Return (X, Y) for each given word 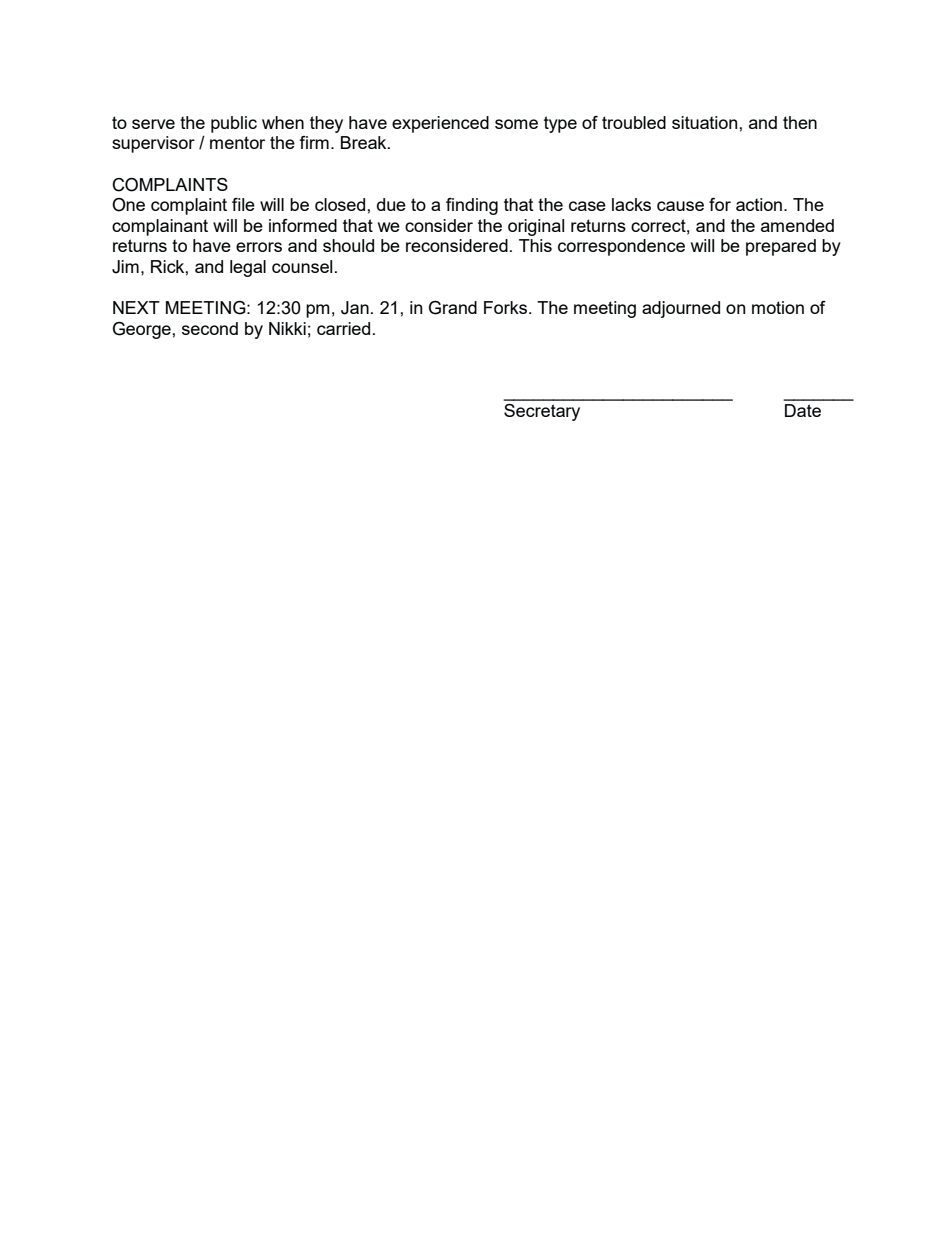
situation (706, 122)
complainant (160, 227)
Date (803, 410)
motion (778, 307)
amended (797, 225)
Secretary (542, 412)
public (234, 124)
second (210, 328)
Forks (505, 307)
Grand (453, 308)
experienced (440, 124)
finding (472, 206)
